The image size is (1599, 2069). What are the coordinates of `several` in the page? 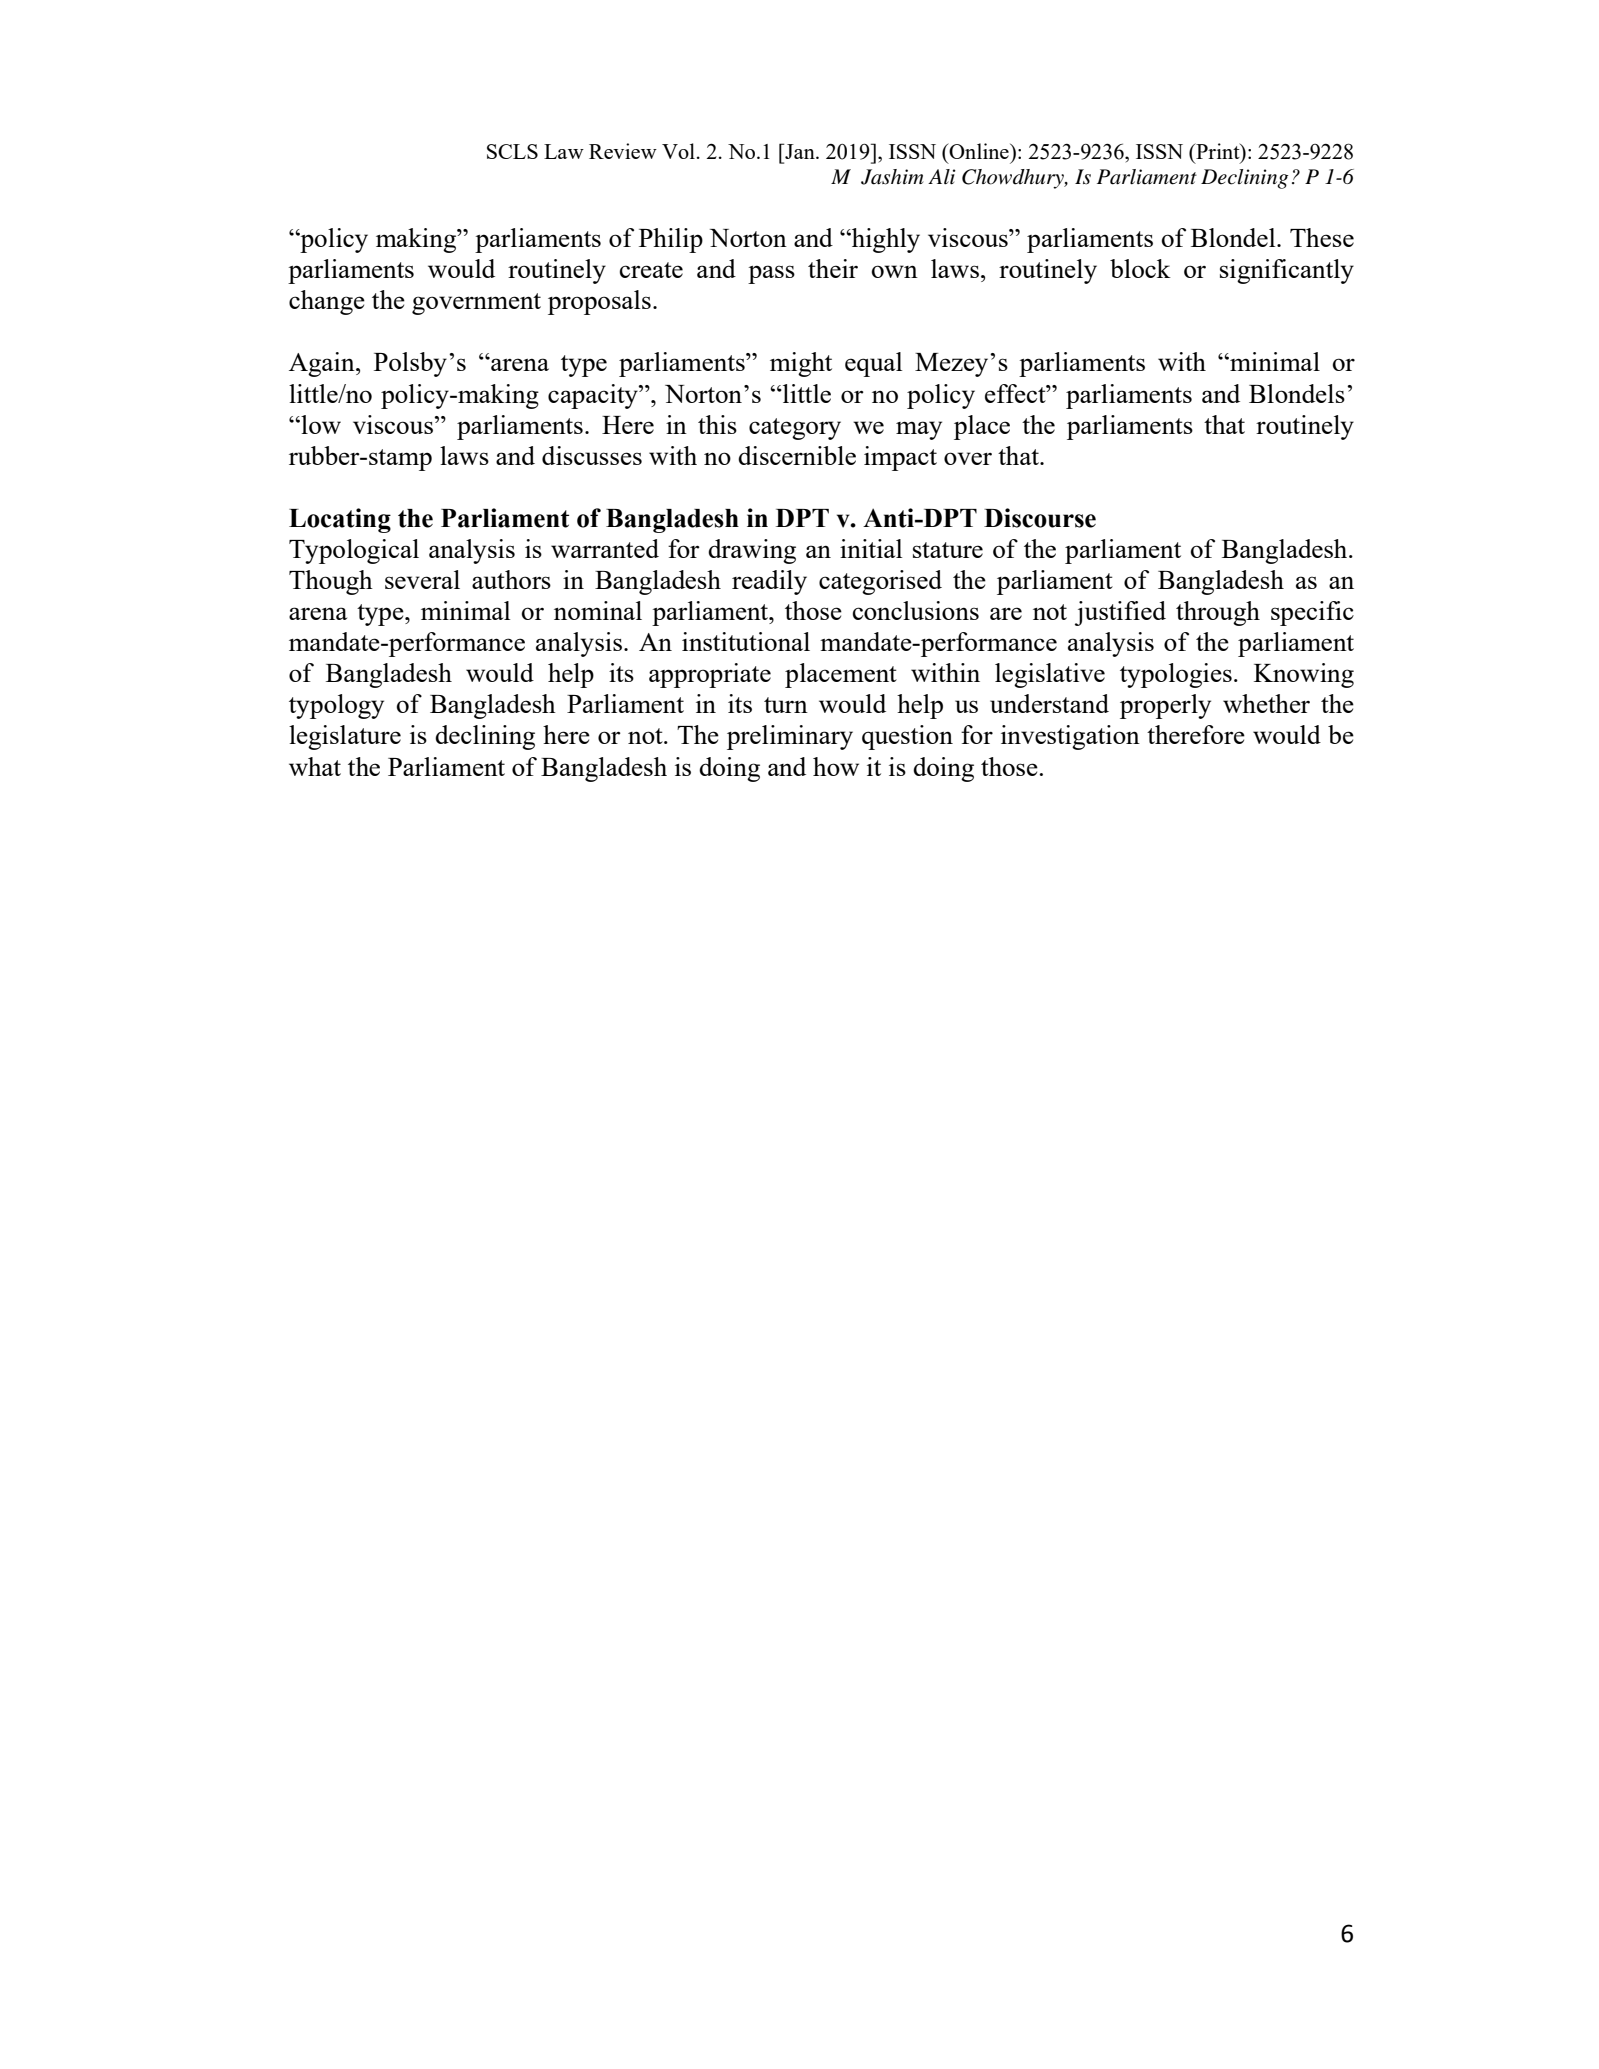 It's located at (422, 579).
